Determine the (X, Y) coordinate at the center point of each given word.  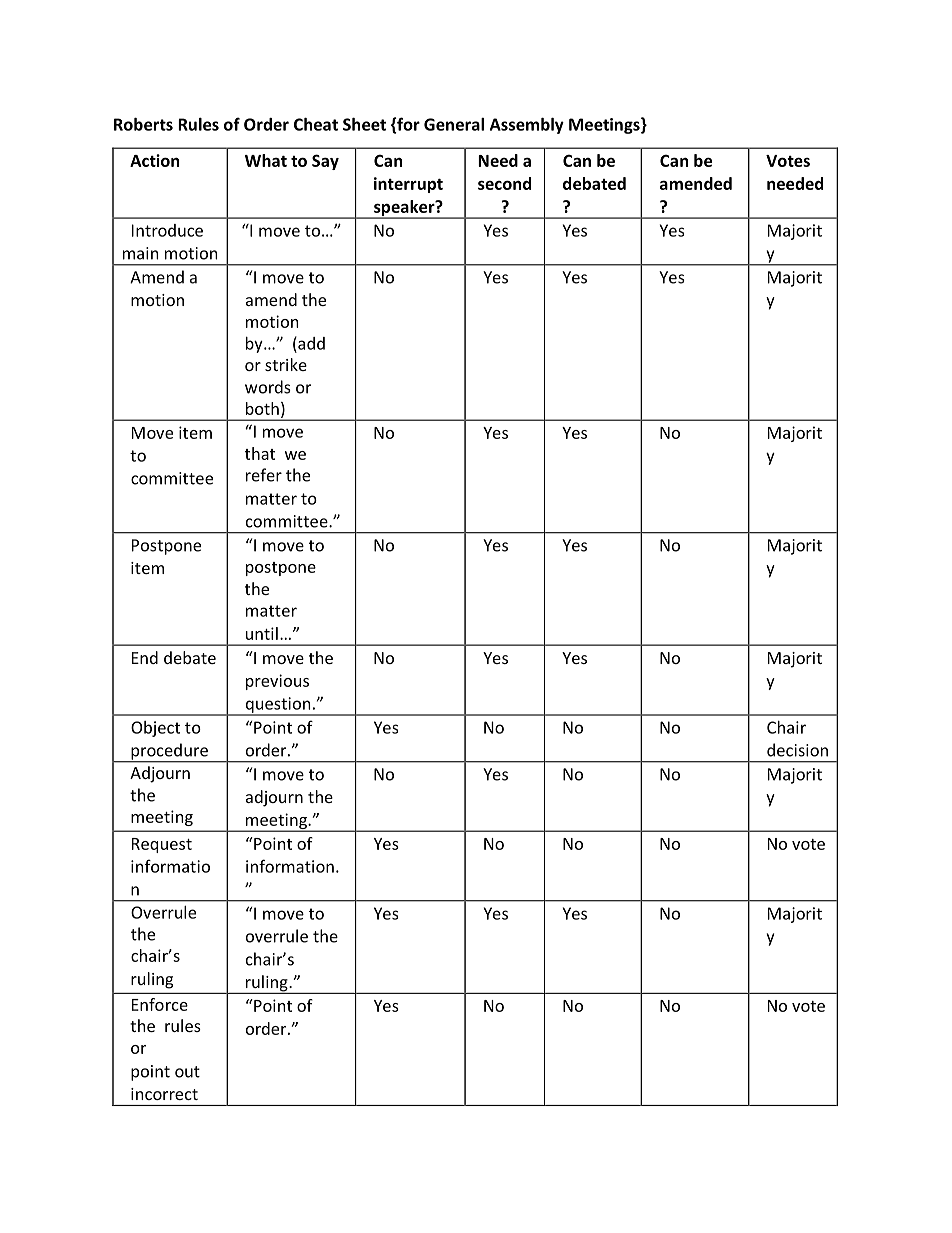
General (454, 124)
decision (797, 750)
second (504, 183)
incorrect (164, 1094)
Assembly (527, 126)
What (266, 160)
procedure (169, 752)
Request (162, 845)
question (278, 706)
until (262, 633)
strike (286, 364)
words (268, 387)
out (187, 1072)
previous (277, 682)
